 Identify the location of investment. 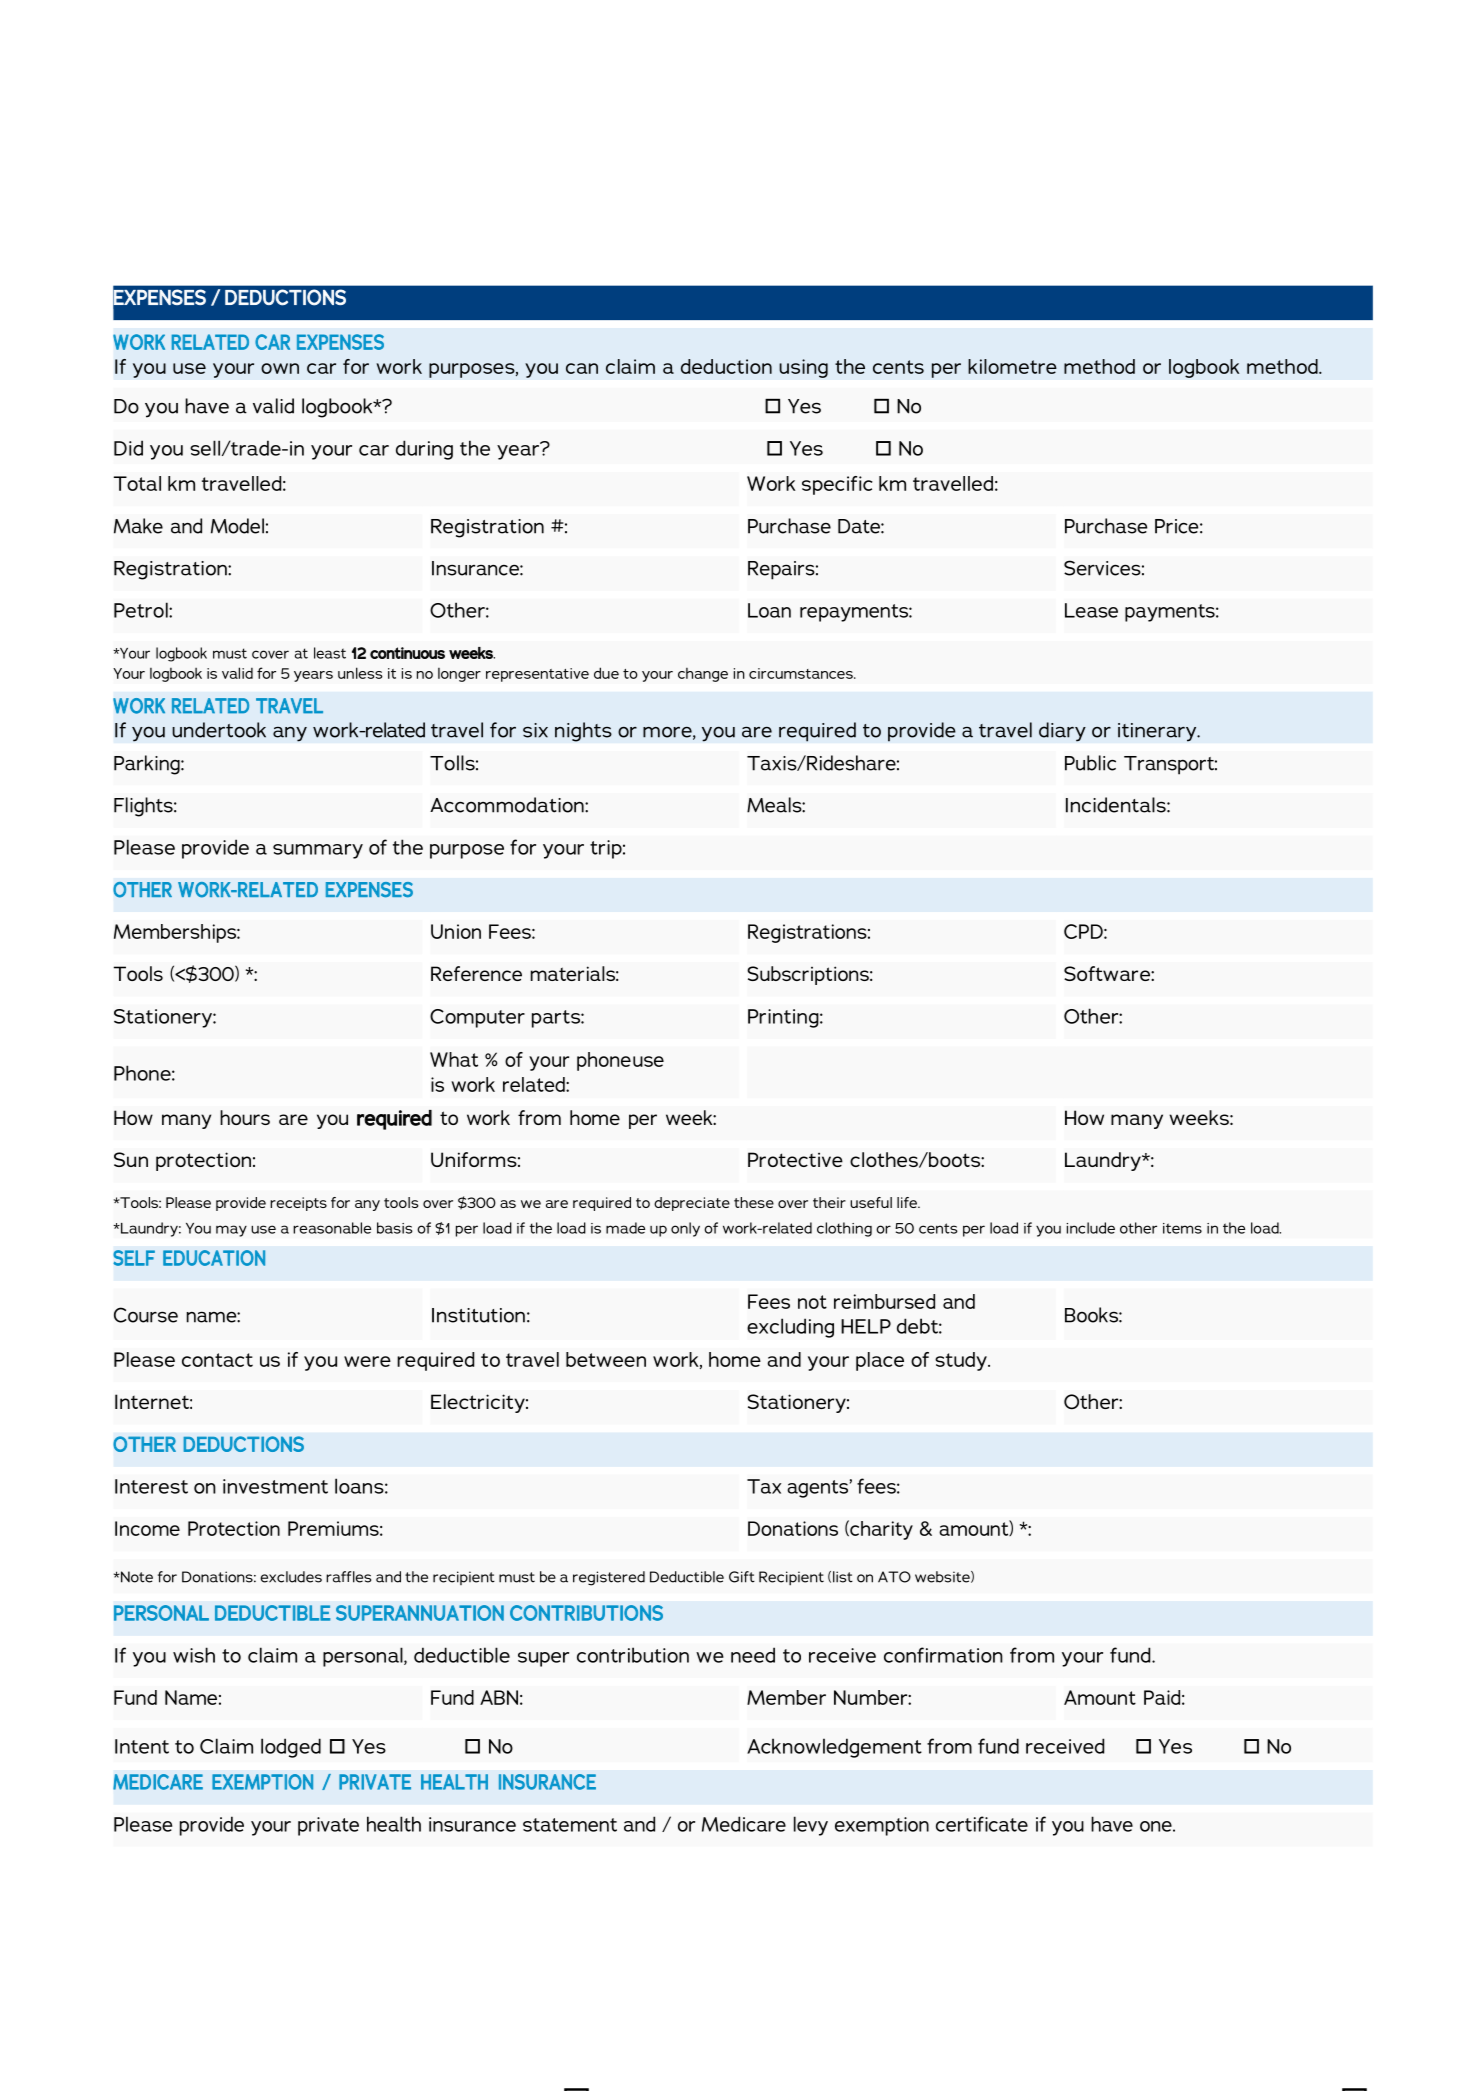
(275, 1486).
